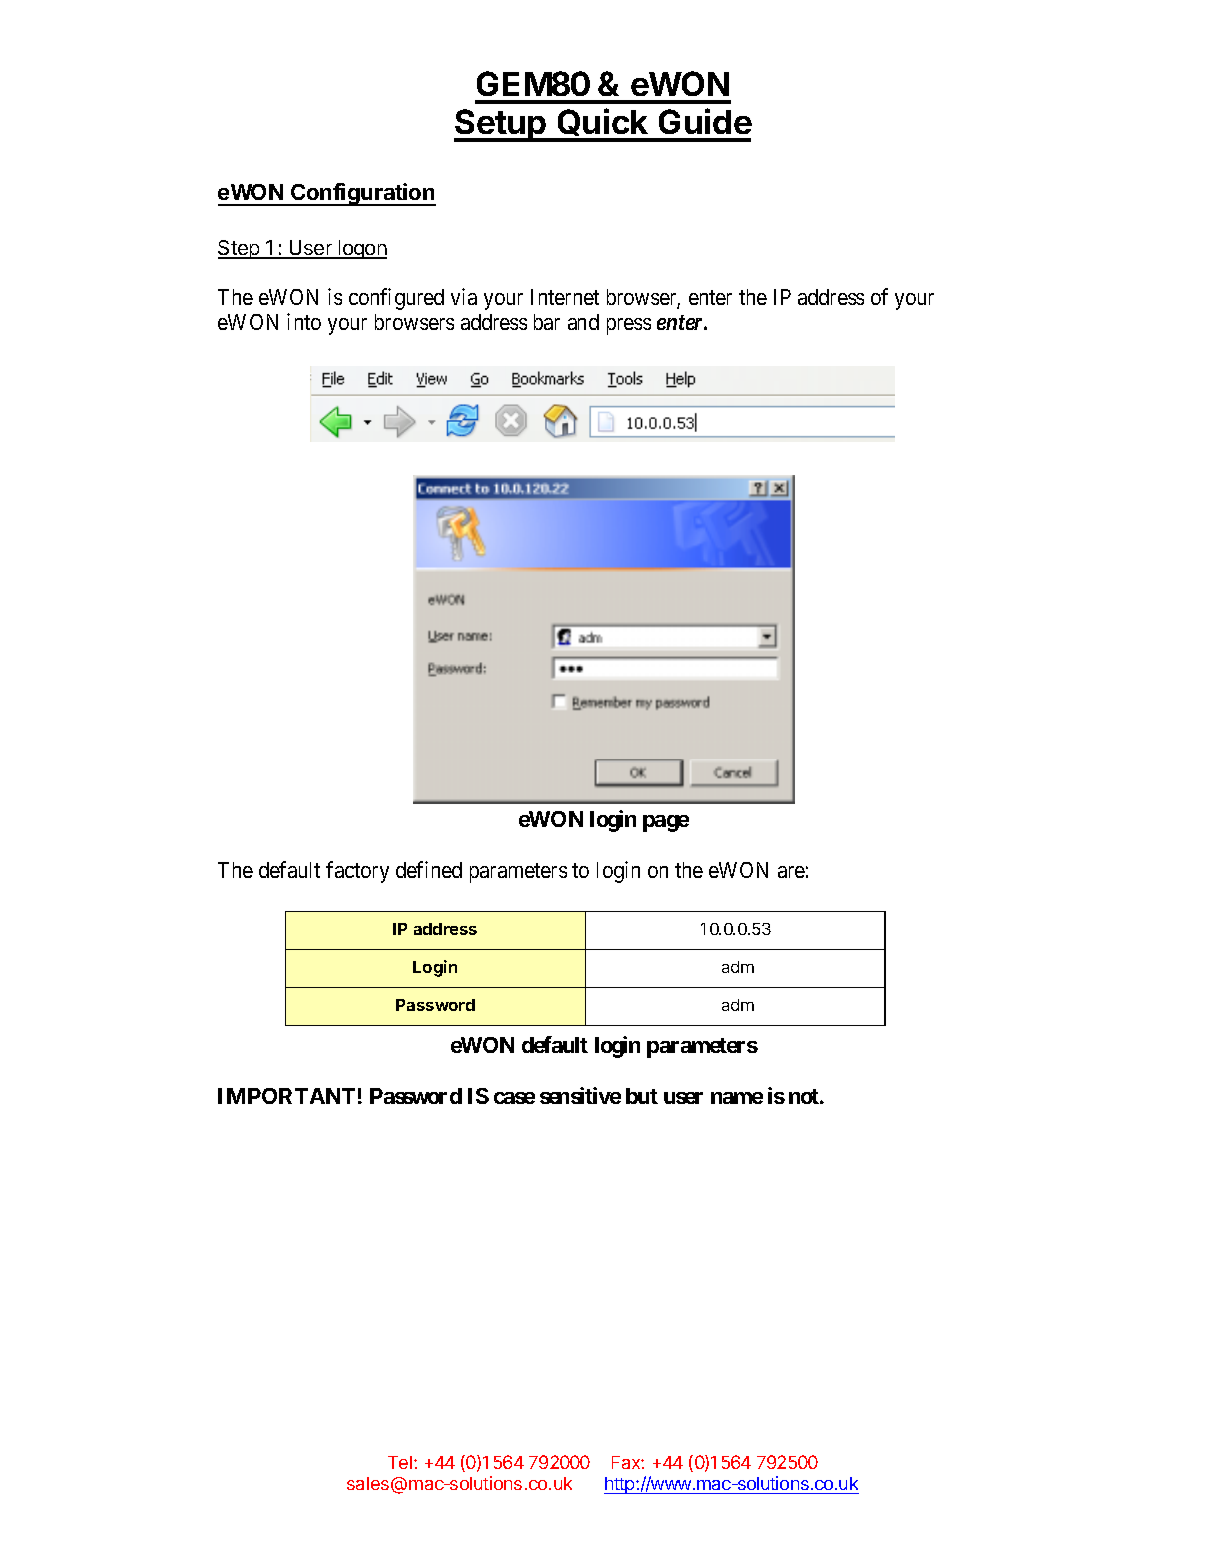 Image resolution: width=1207 pixels, height=1562 pixels. Describe the element at coordinates (501, 125) in the screenshot. I see `Setup` at that location.
